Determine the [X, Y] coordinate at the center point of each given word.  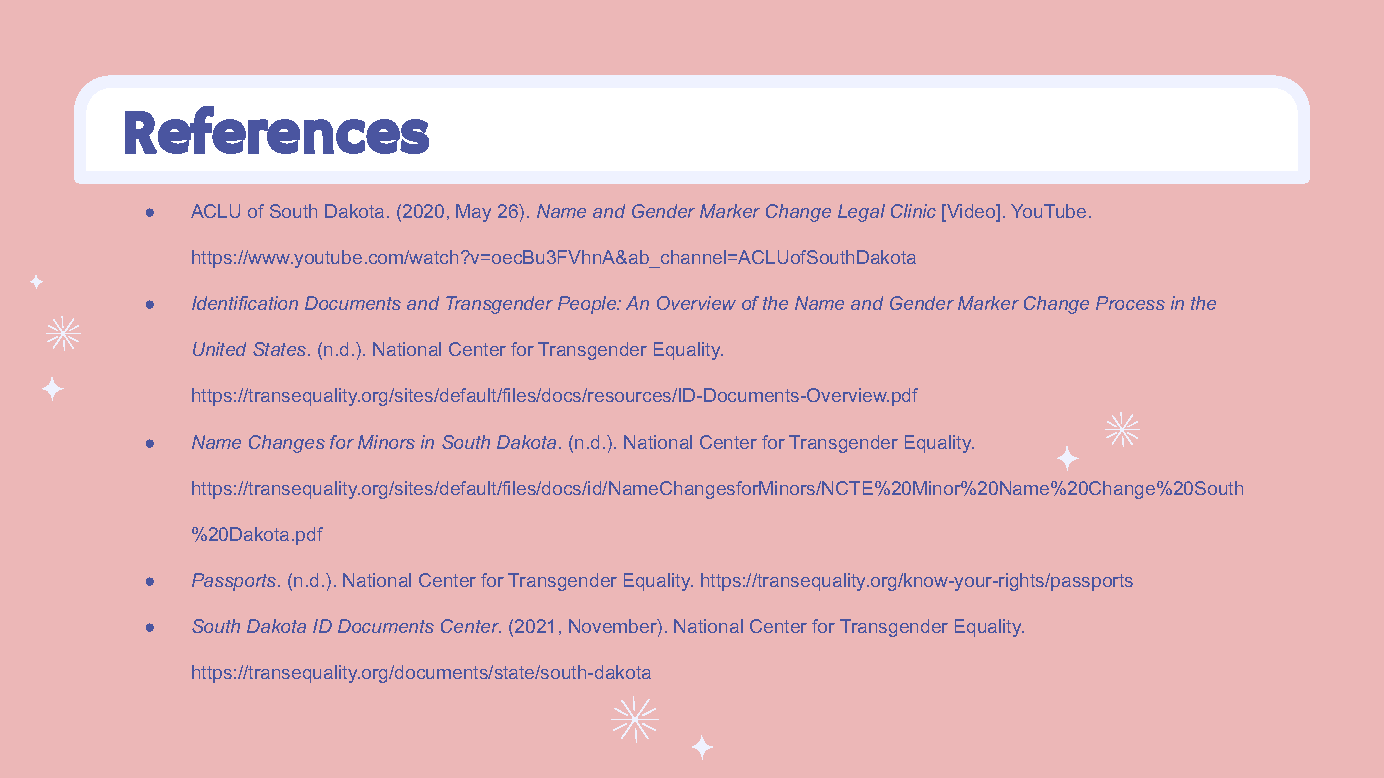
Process [1130, 303]
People [588, 305]
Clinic [913, 211]
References [277, 130]
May [473, 213]
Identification [245, 303]
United [219, 349]
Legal [861, 213]
